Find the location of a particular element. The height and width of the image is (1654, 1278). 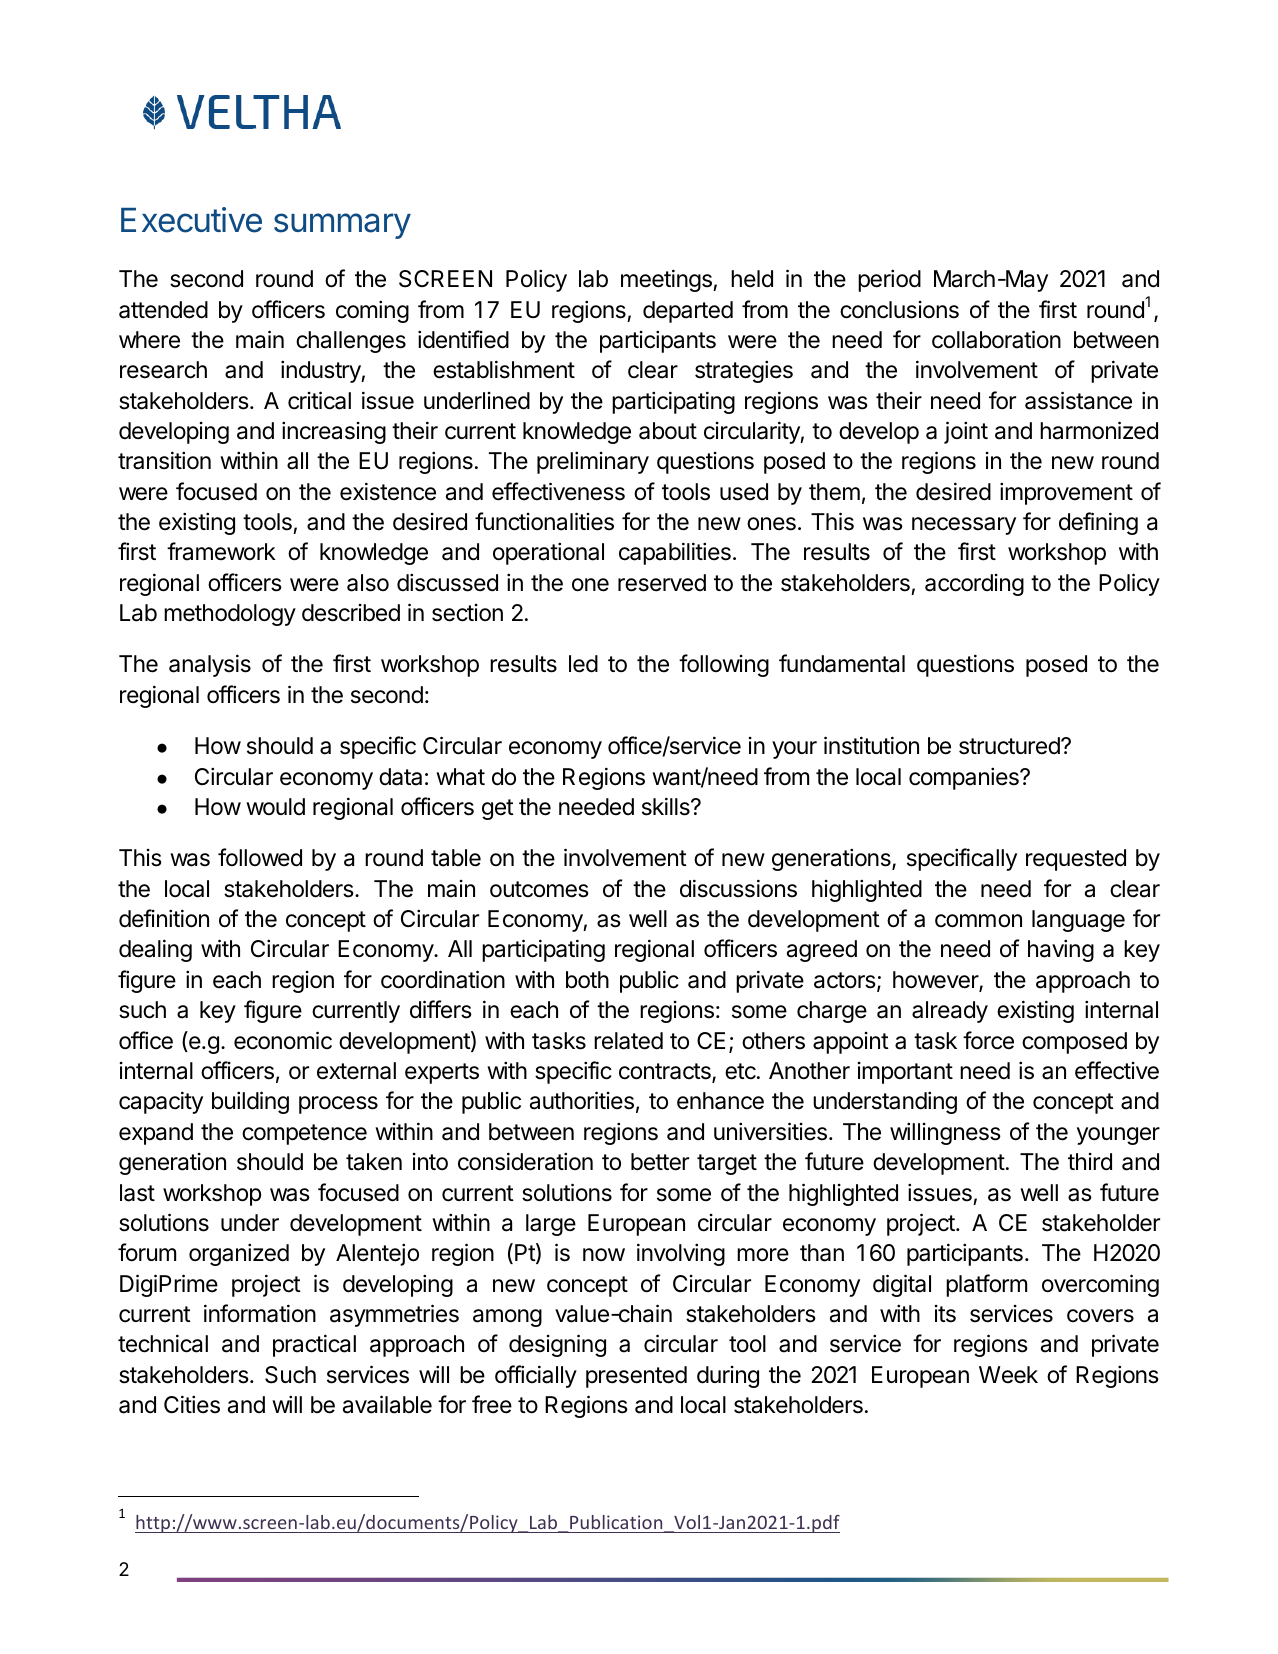

would is located at coordinates (275, 806).
